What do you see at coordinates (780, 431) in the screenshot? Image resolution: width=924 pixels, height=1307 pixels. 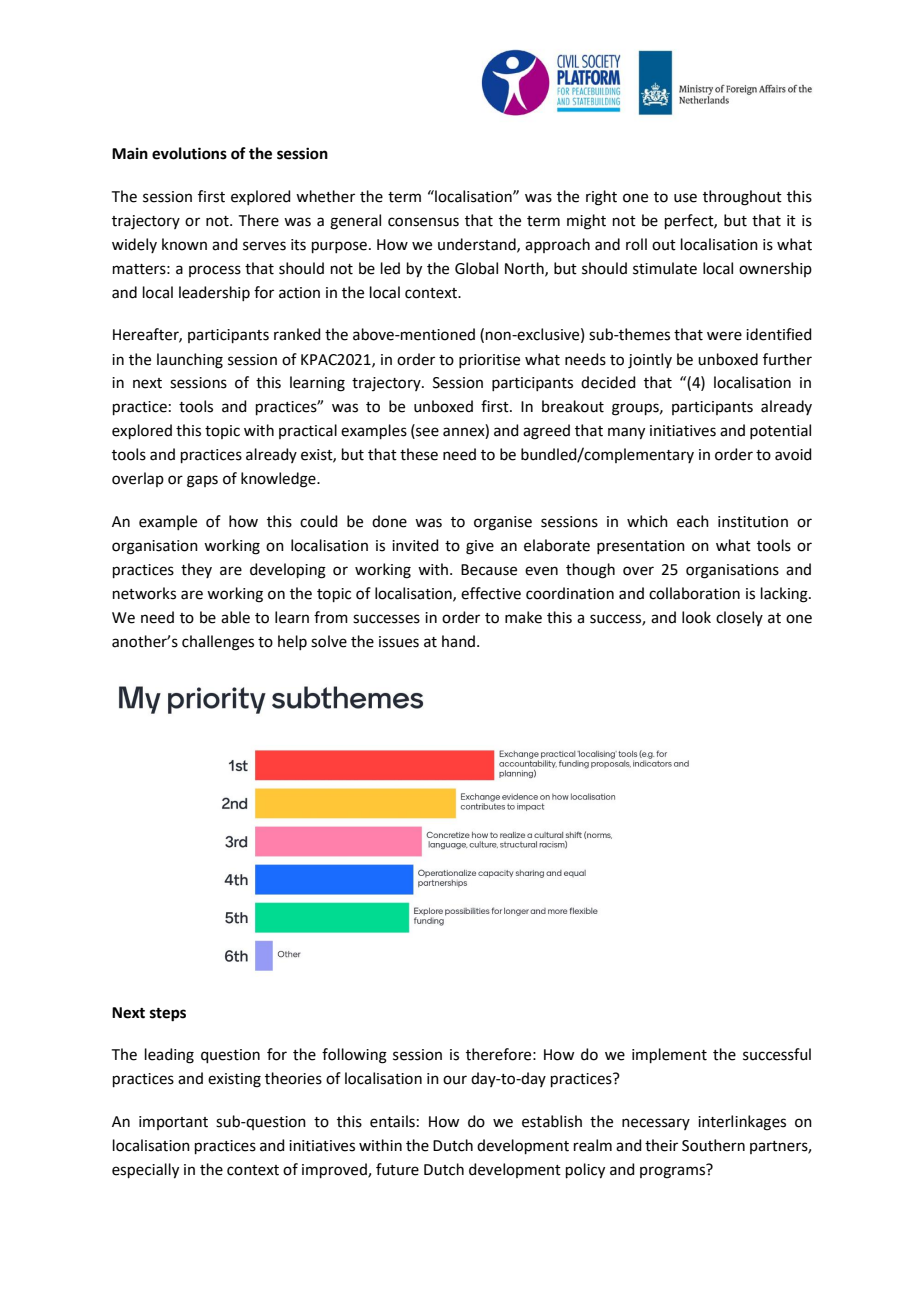 I see `potential` at bounding box center [780, 431].
